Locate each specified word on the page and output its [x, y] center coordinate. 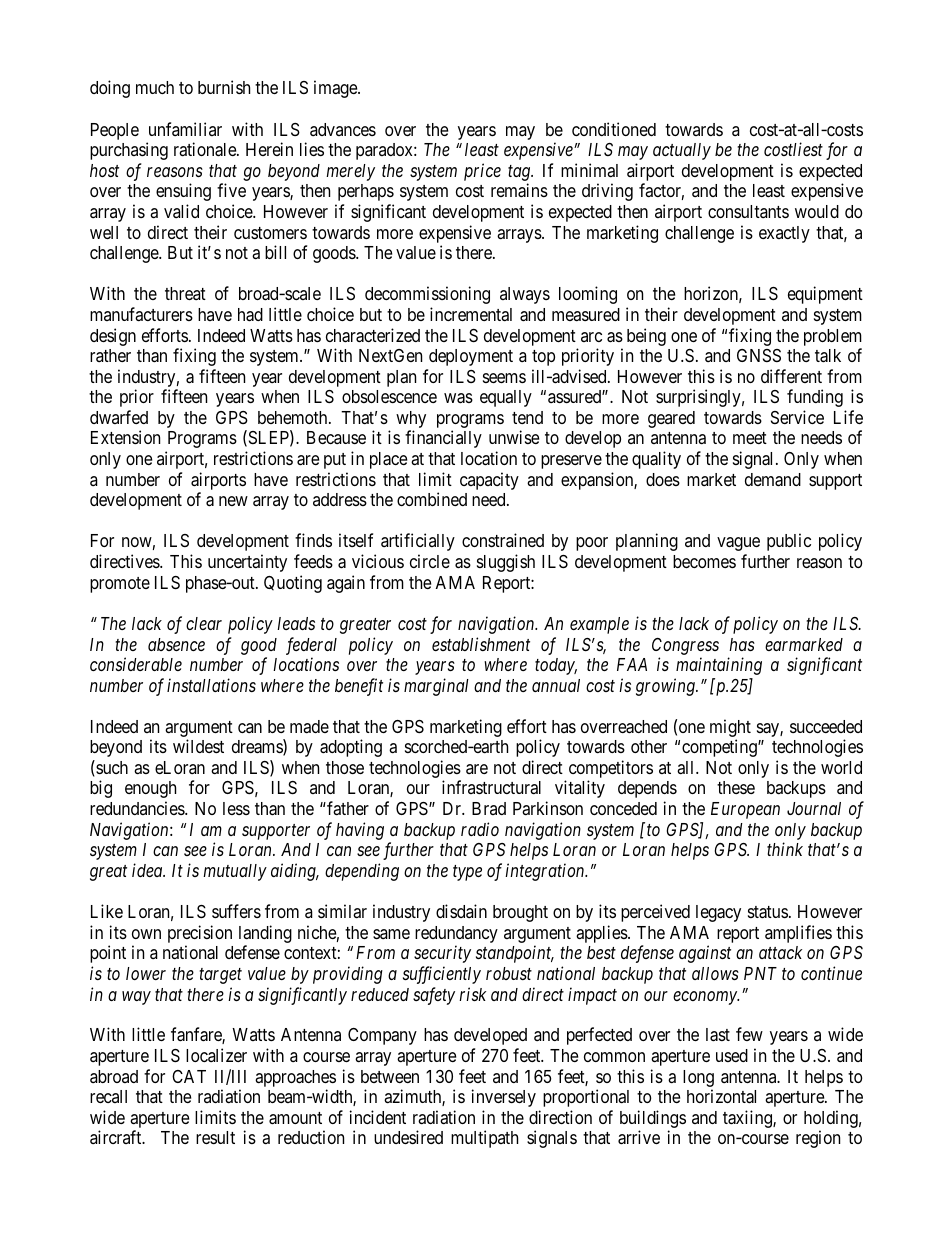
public [789, 542]
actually [682, 151]
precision [200, 934]
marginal [436, 687]
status [768, 912]
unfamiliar [185, 129]
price [482, 172]
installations [211, 685]
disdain [461, 911]
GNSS [759, 355]
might [730, 729]
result [215, 1137]
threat [185, 293]
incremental [471, 314]
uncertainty [247, 563]
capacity [489, 481]
